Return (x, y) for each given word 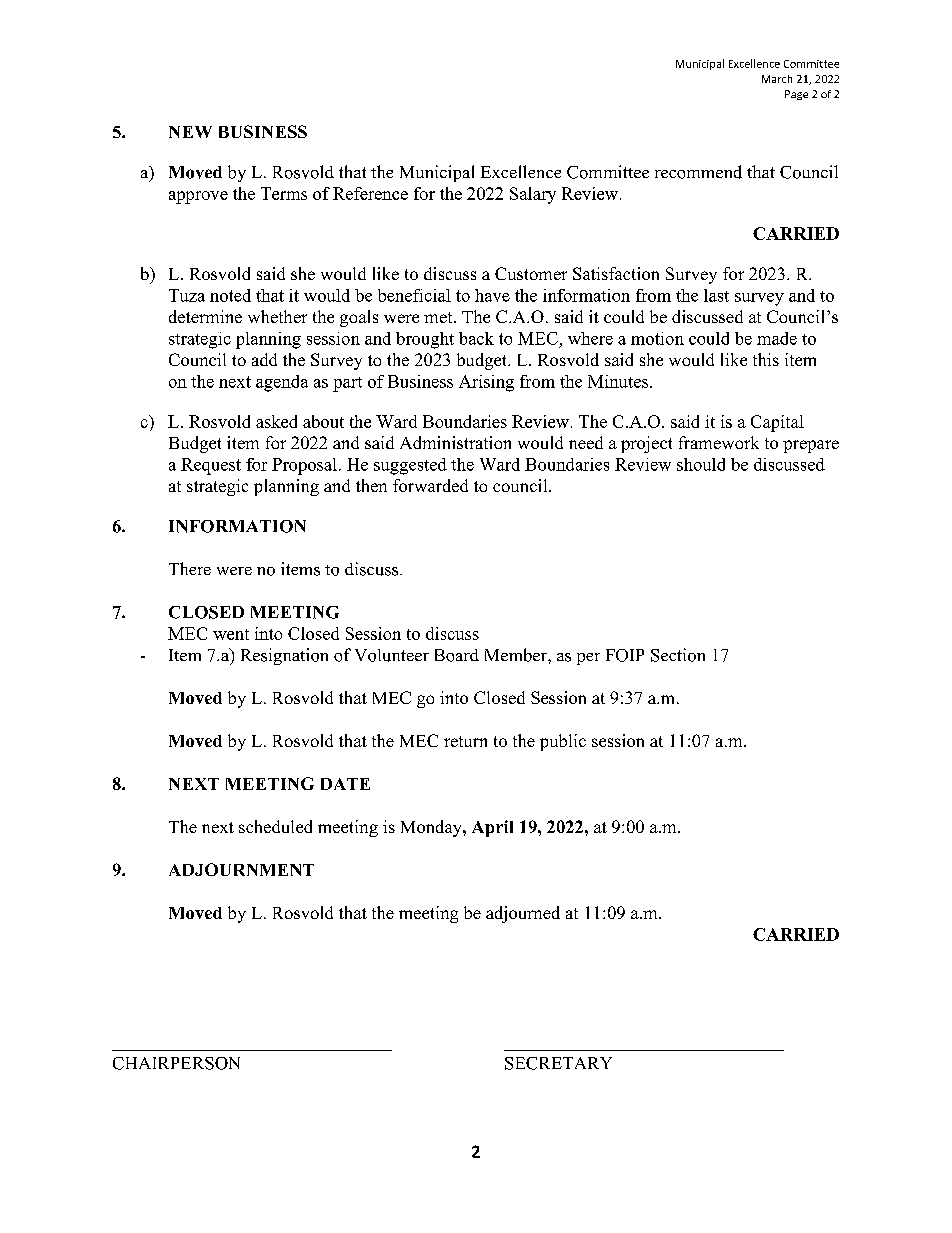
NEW (190, 132)
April (492, 828)
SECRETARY (558, 1063)
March (777, 79)
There (190, 568)
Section (678, 655)
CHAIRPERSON (176, 1063)
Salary (533, 195)
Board (457, 655)
